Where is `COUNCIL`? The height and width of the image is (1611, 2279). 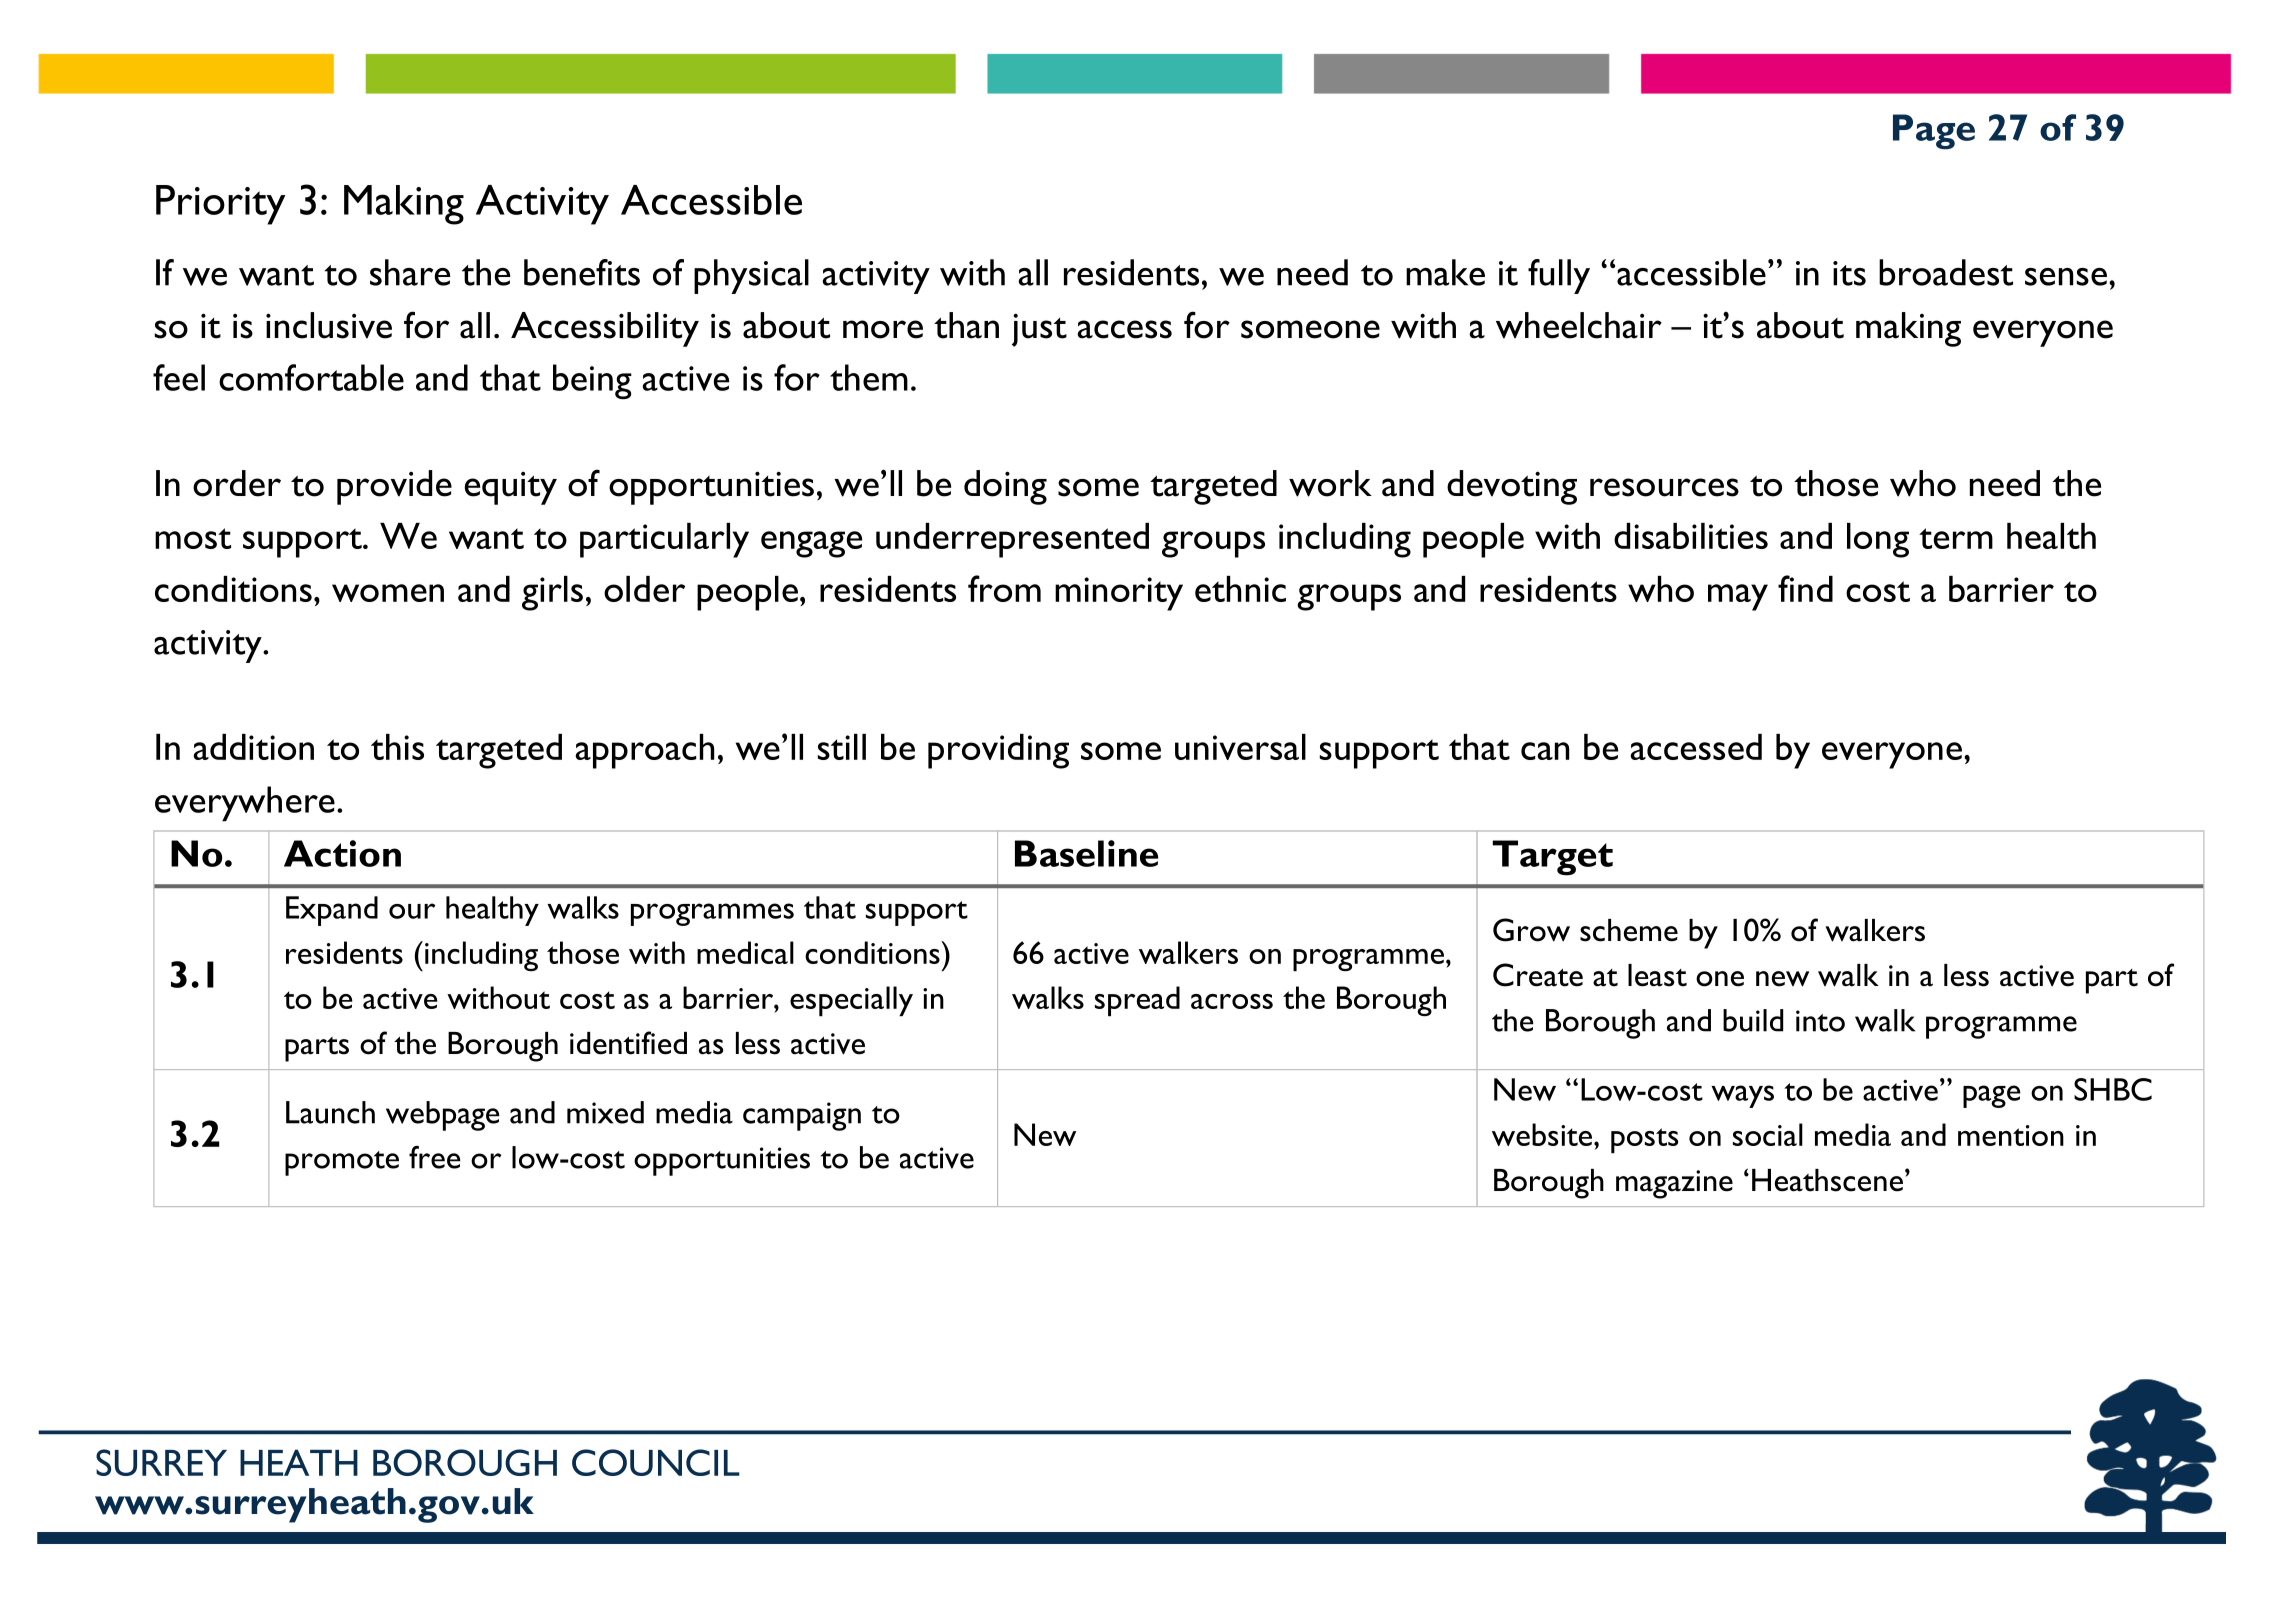 COUNCIL is located at coordinates (656, 1462).
